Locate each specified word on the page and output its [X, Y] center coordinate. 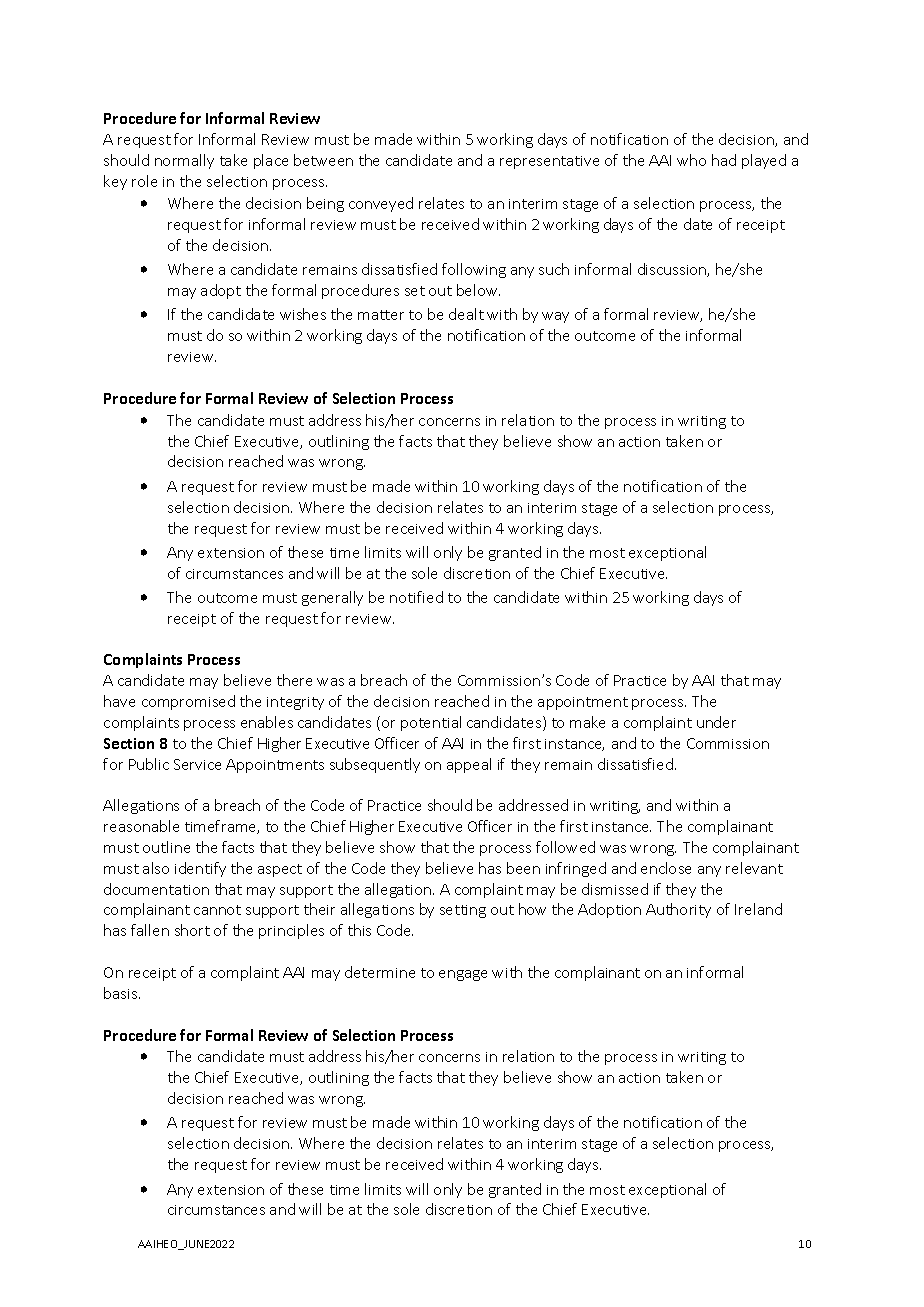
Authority [678, 910]
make [587, 722]
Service [197, 764]
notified [416, 597]
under [716, 722]
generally [332, 598]
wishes [303, 314]
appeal [469, 765]
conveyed [381, 204]
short [192, 930]
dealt [466, 314]
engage [463, 975]
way [555, 317]
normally [184, 161]
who [691, 160]
